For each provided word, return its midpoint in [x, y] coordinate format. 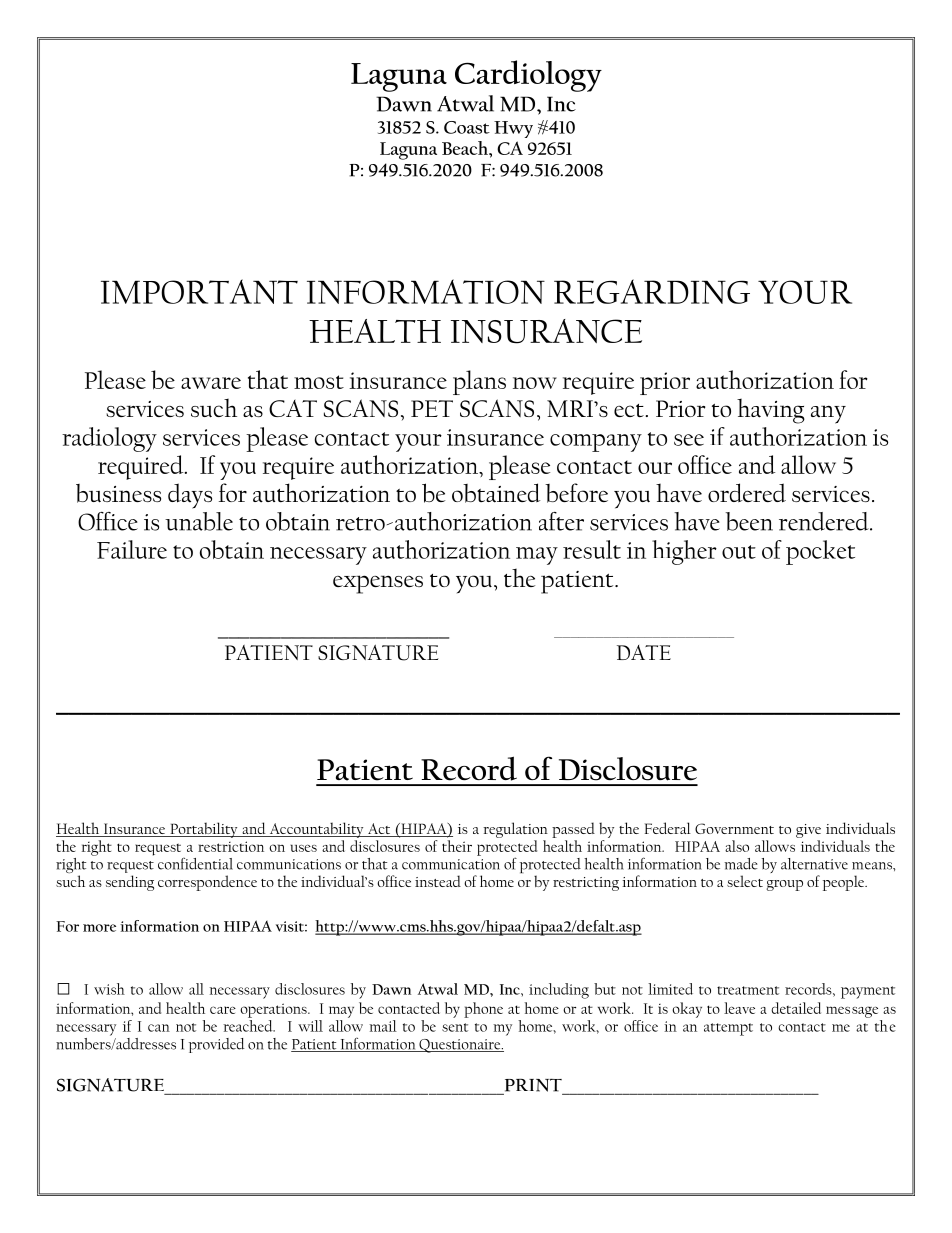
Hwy [513, 129]
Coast [467, 127]
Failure [132, 549]
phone [483, 1010]
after [561, 521]
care [223, 1010]
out [739, 552]
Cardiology [528, 76]
